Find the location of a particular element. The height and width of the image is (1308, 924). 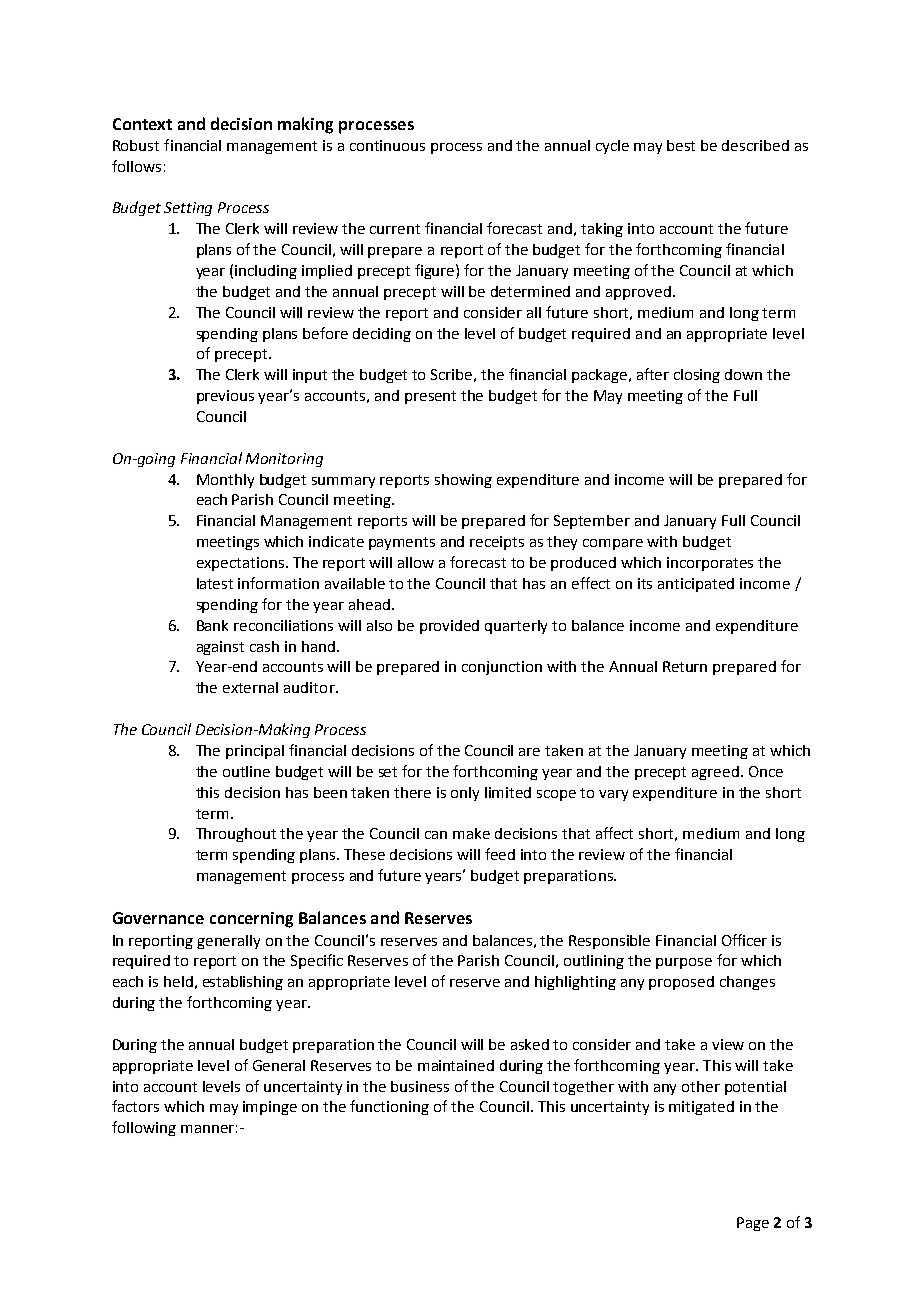

Throughout is located at coordinates (236, 835).
